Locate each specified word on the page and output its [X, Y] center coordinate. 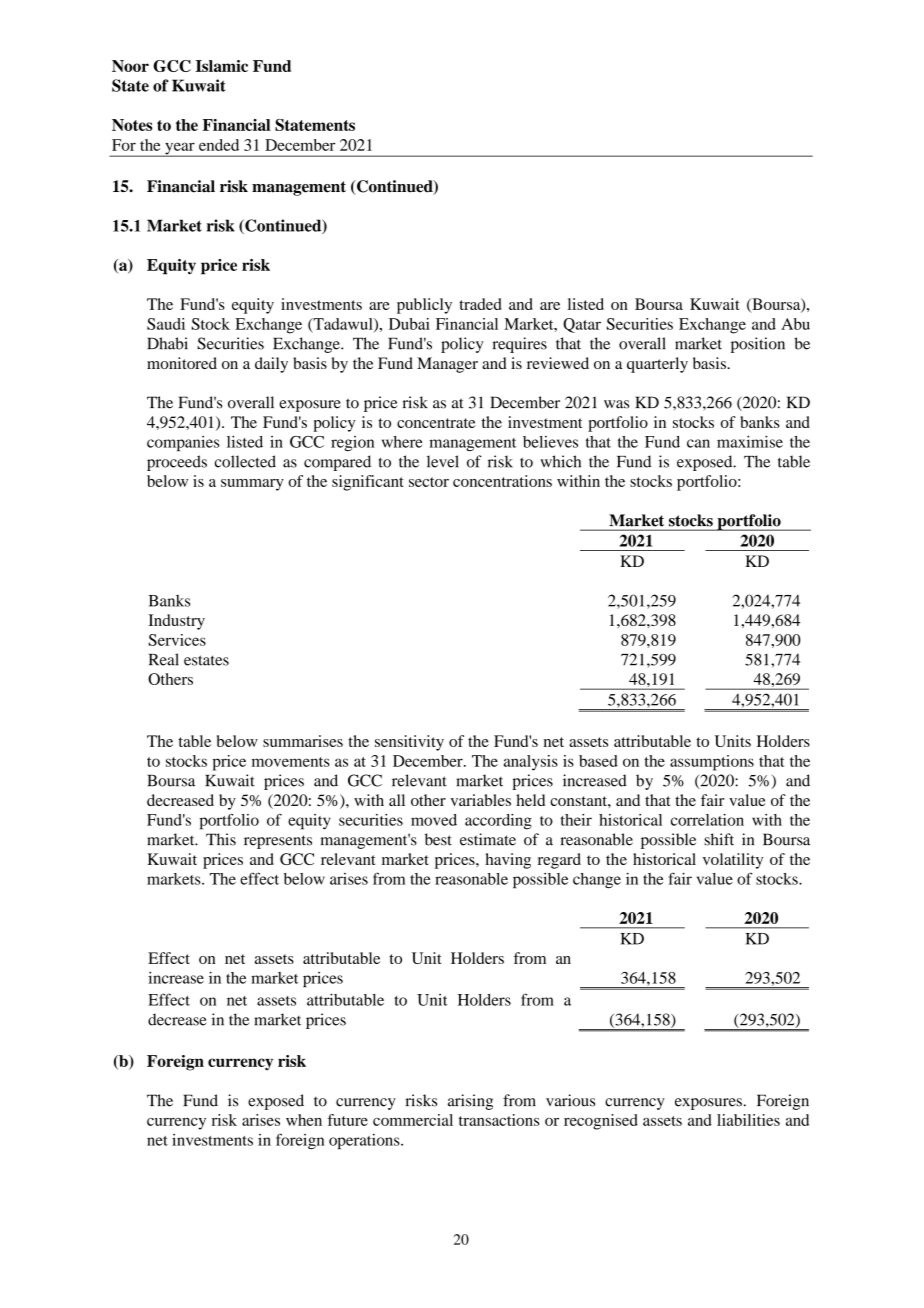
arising [470, 1102]
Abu [795, 324]
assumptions [712, 763]
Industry [176, 622]
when [304, 1120]
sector [429, 482]
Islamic [222, 66]
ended [219, 145]
